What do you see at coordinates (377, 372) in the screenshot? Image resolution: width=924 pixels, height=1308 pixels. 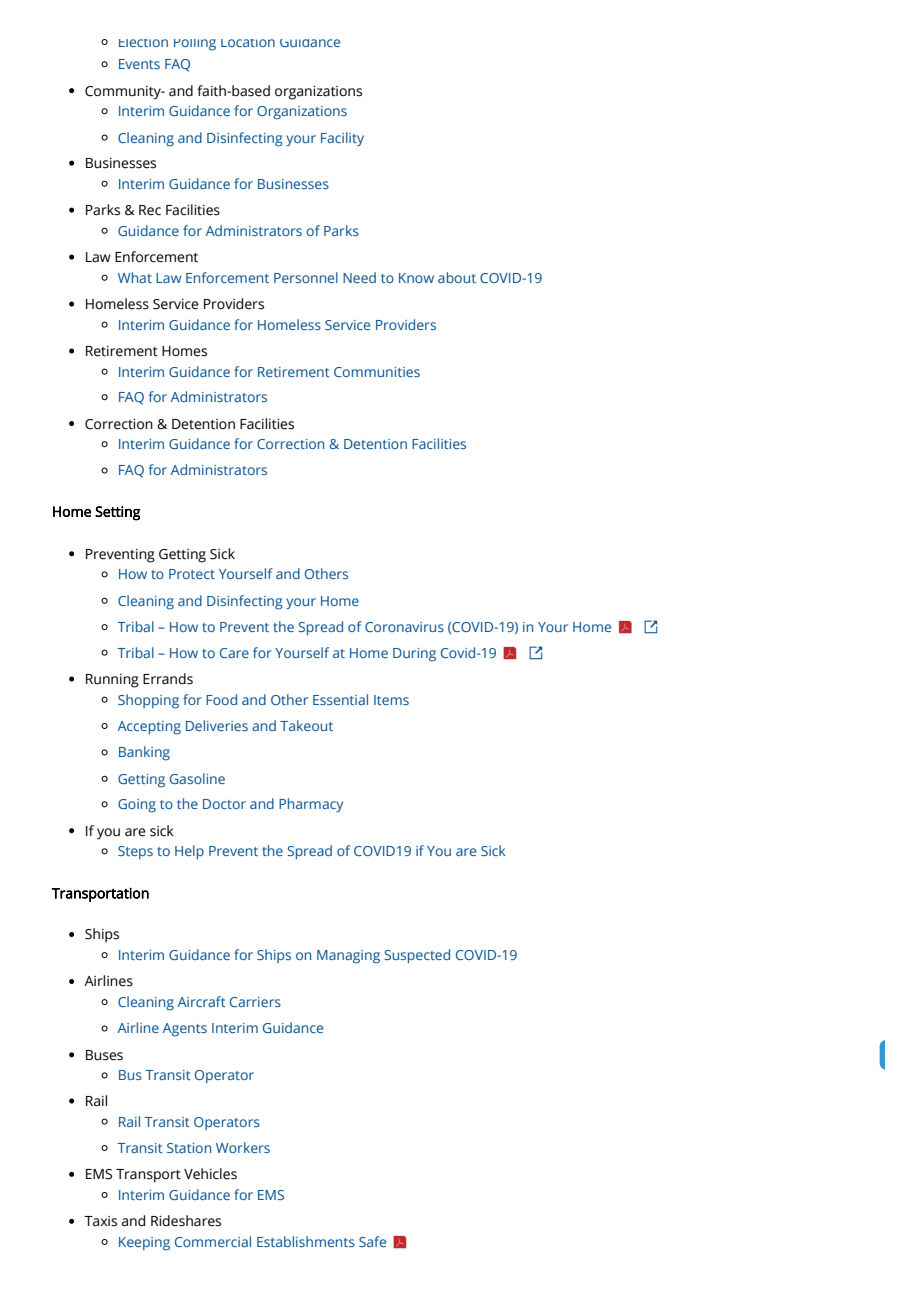 I see `Communities` at bounding box center [377, 372].
